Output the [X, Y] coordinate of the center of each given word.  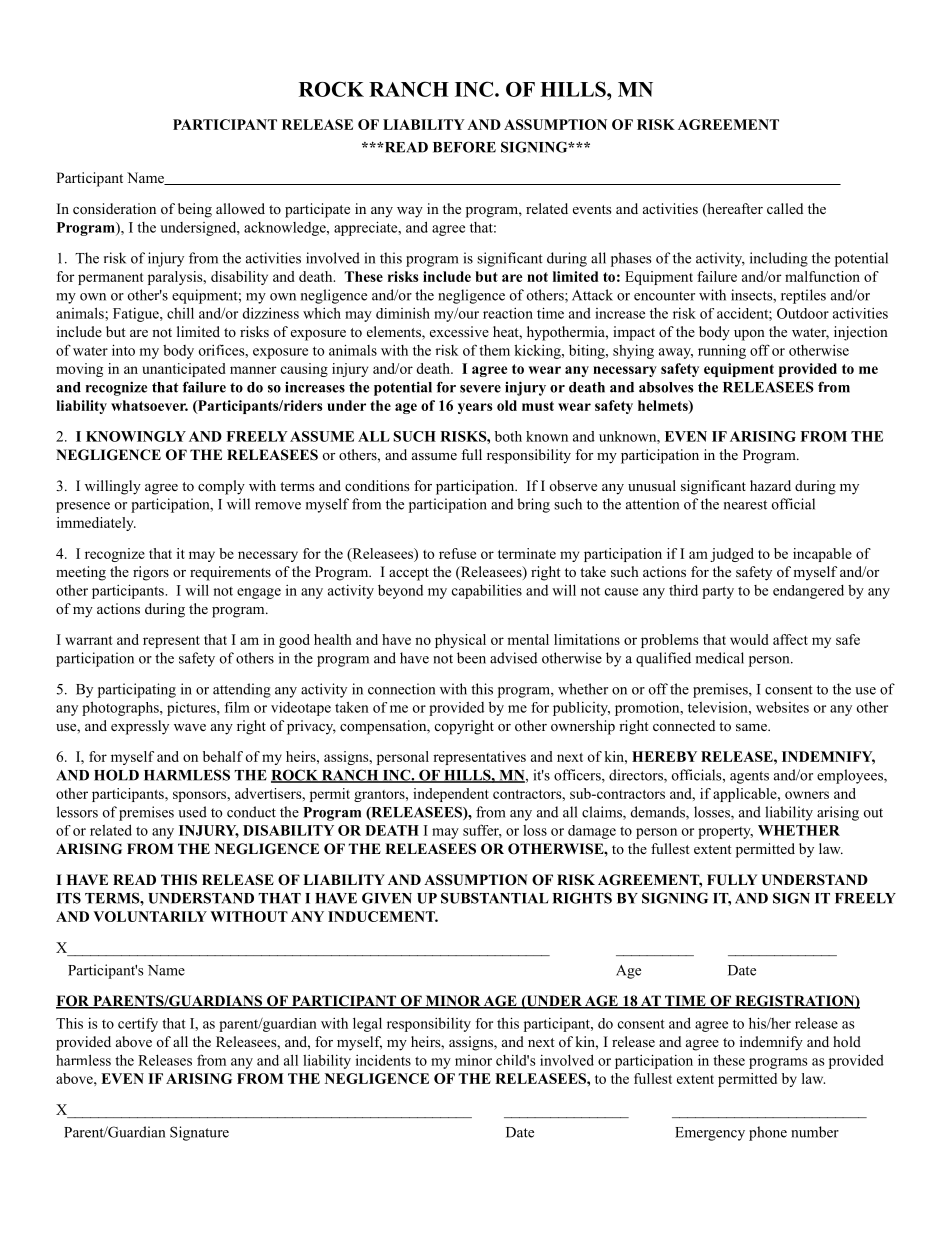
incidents [383, 1060]
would [749, 639]
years [475, 408]
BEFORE [464, 147]
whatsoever [149, 405]
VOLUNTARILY [150, 916]
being [195, 210]
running [722, 351]
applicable [746, 795]
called [785, 208]
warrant [89, 640]
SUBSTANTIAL [495, 898]
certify [138, 1025]
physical [460, 641]
